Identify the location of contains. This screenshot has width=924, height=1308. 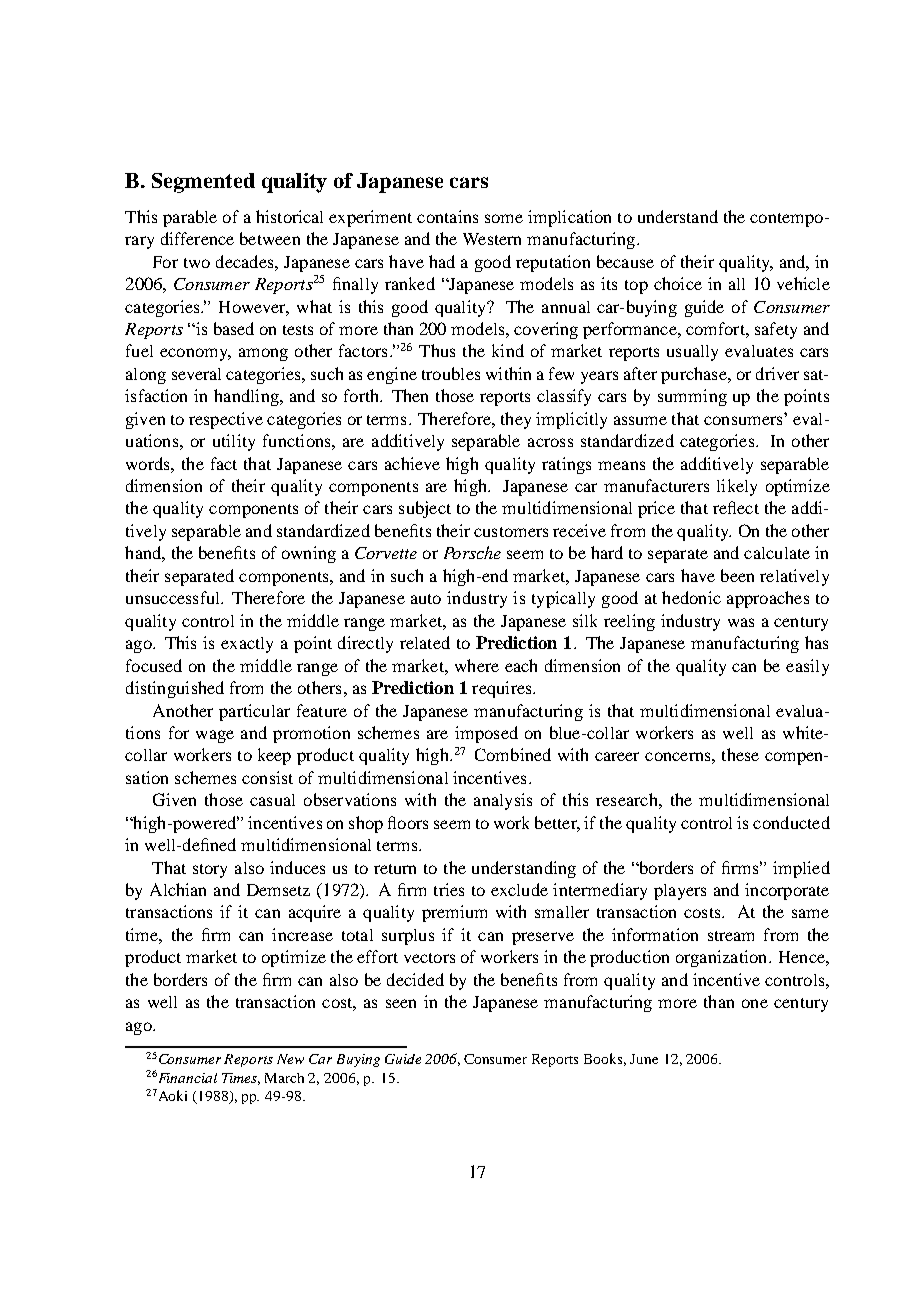
(447, 216).
